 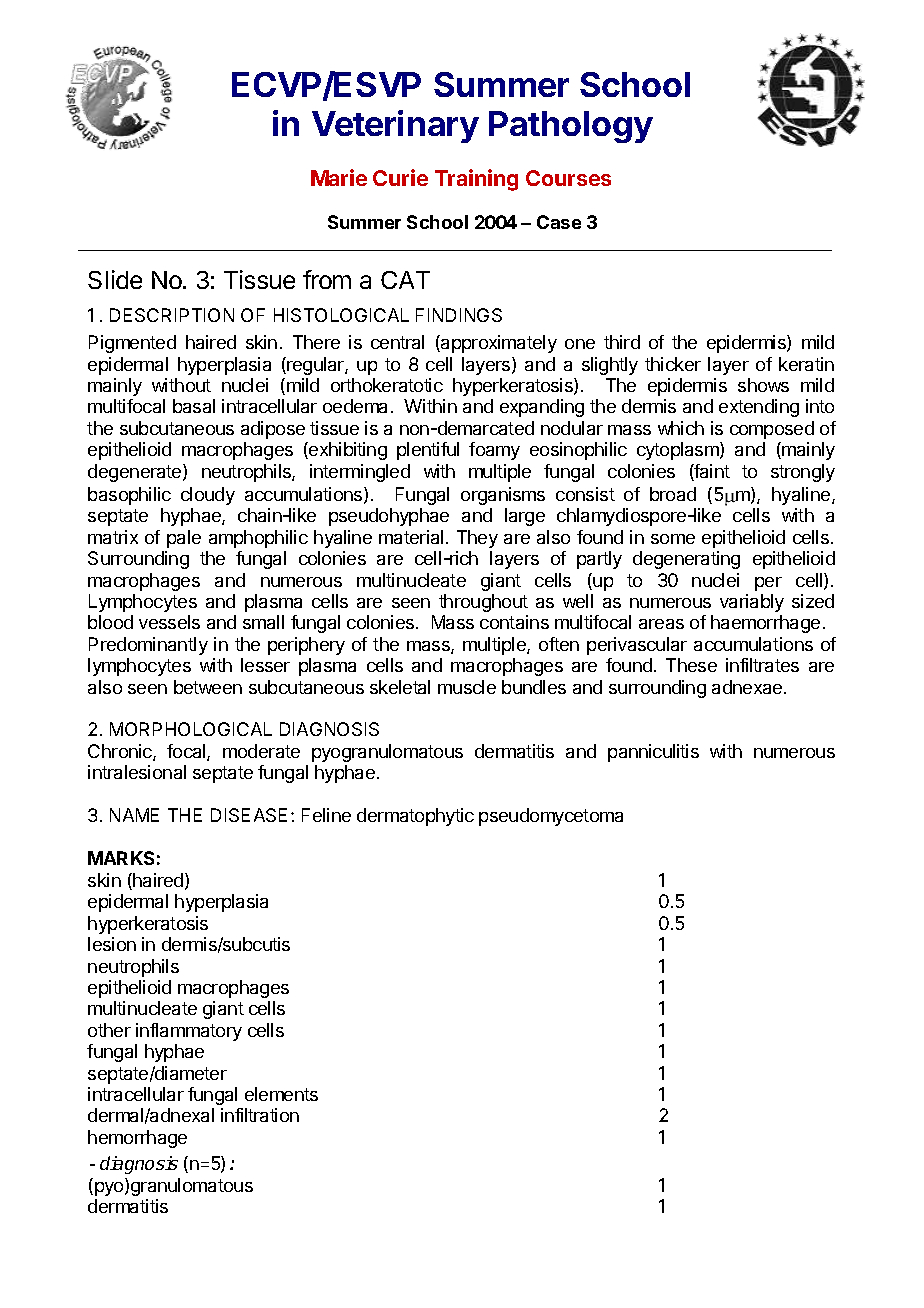 What do you see at coordinates (260, 1115) in the screenshot?
I see `infiltration` at bounding box center [260, 1115].
